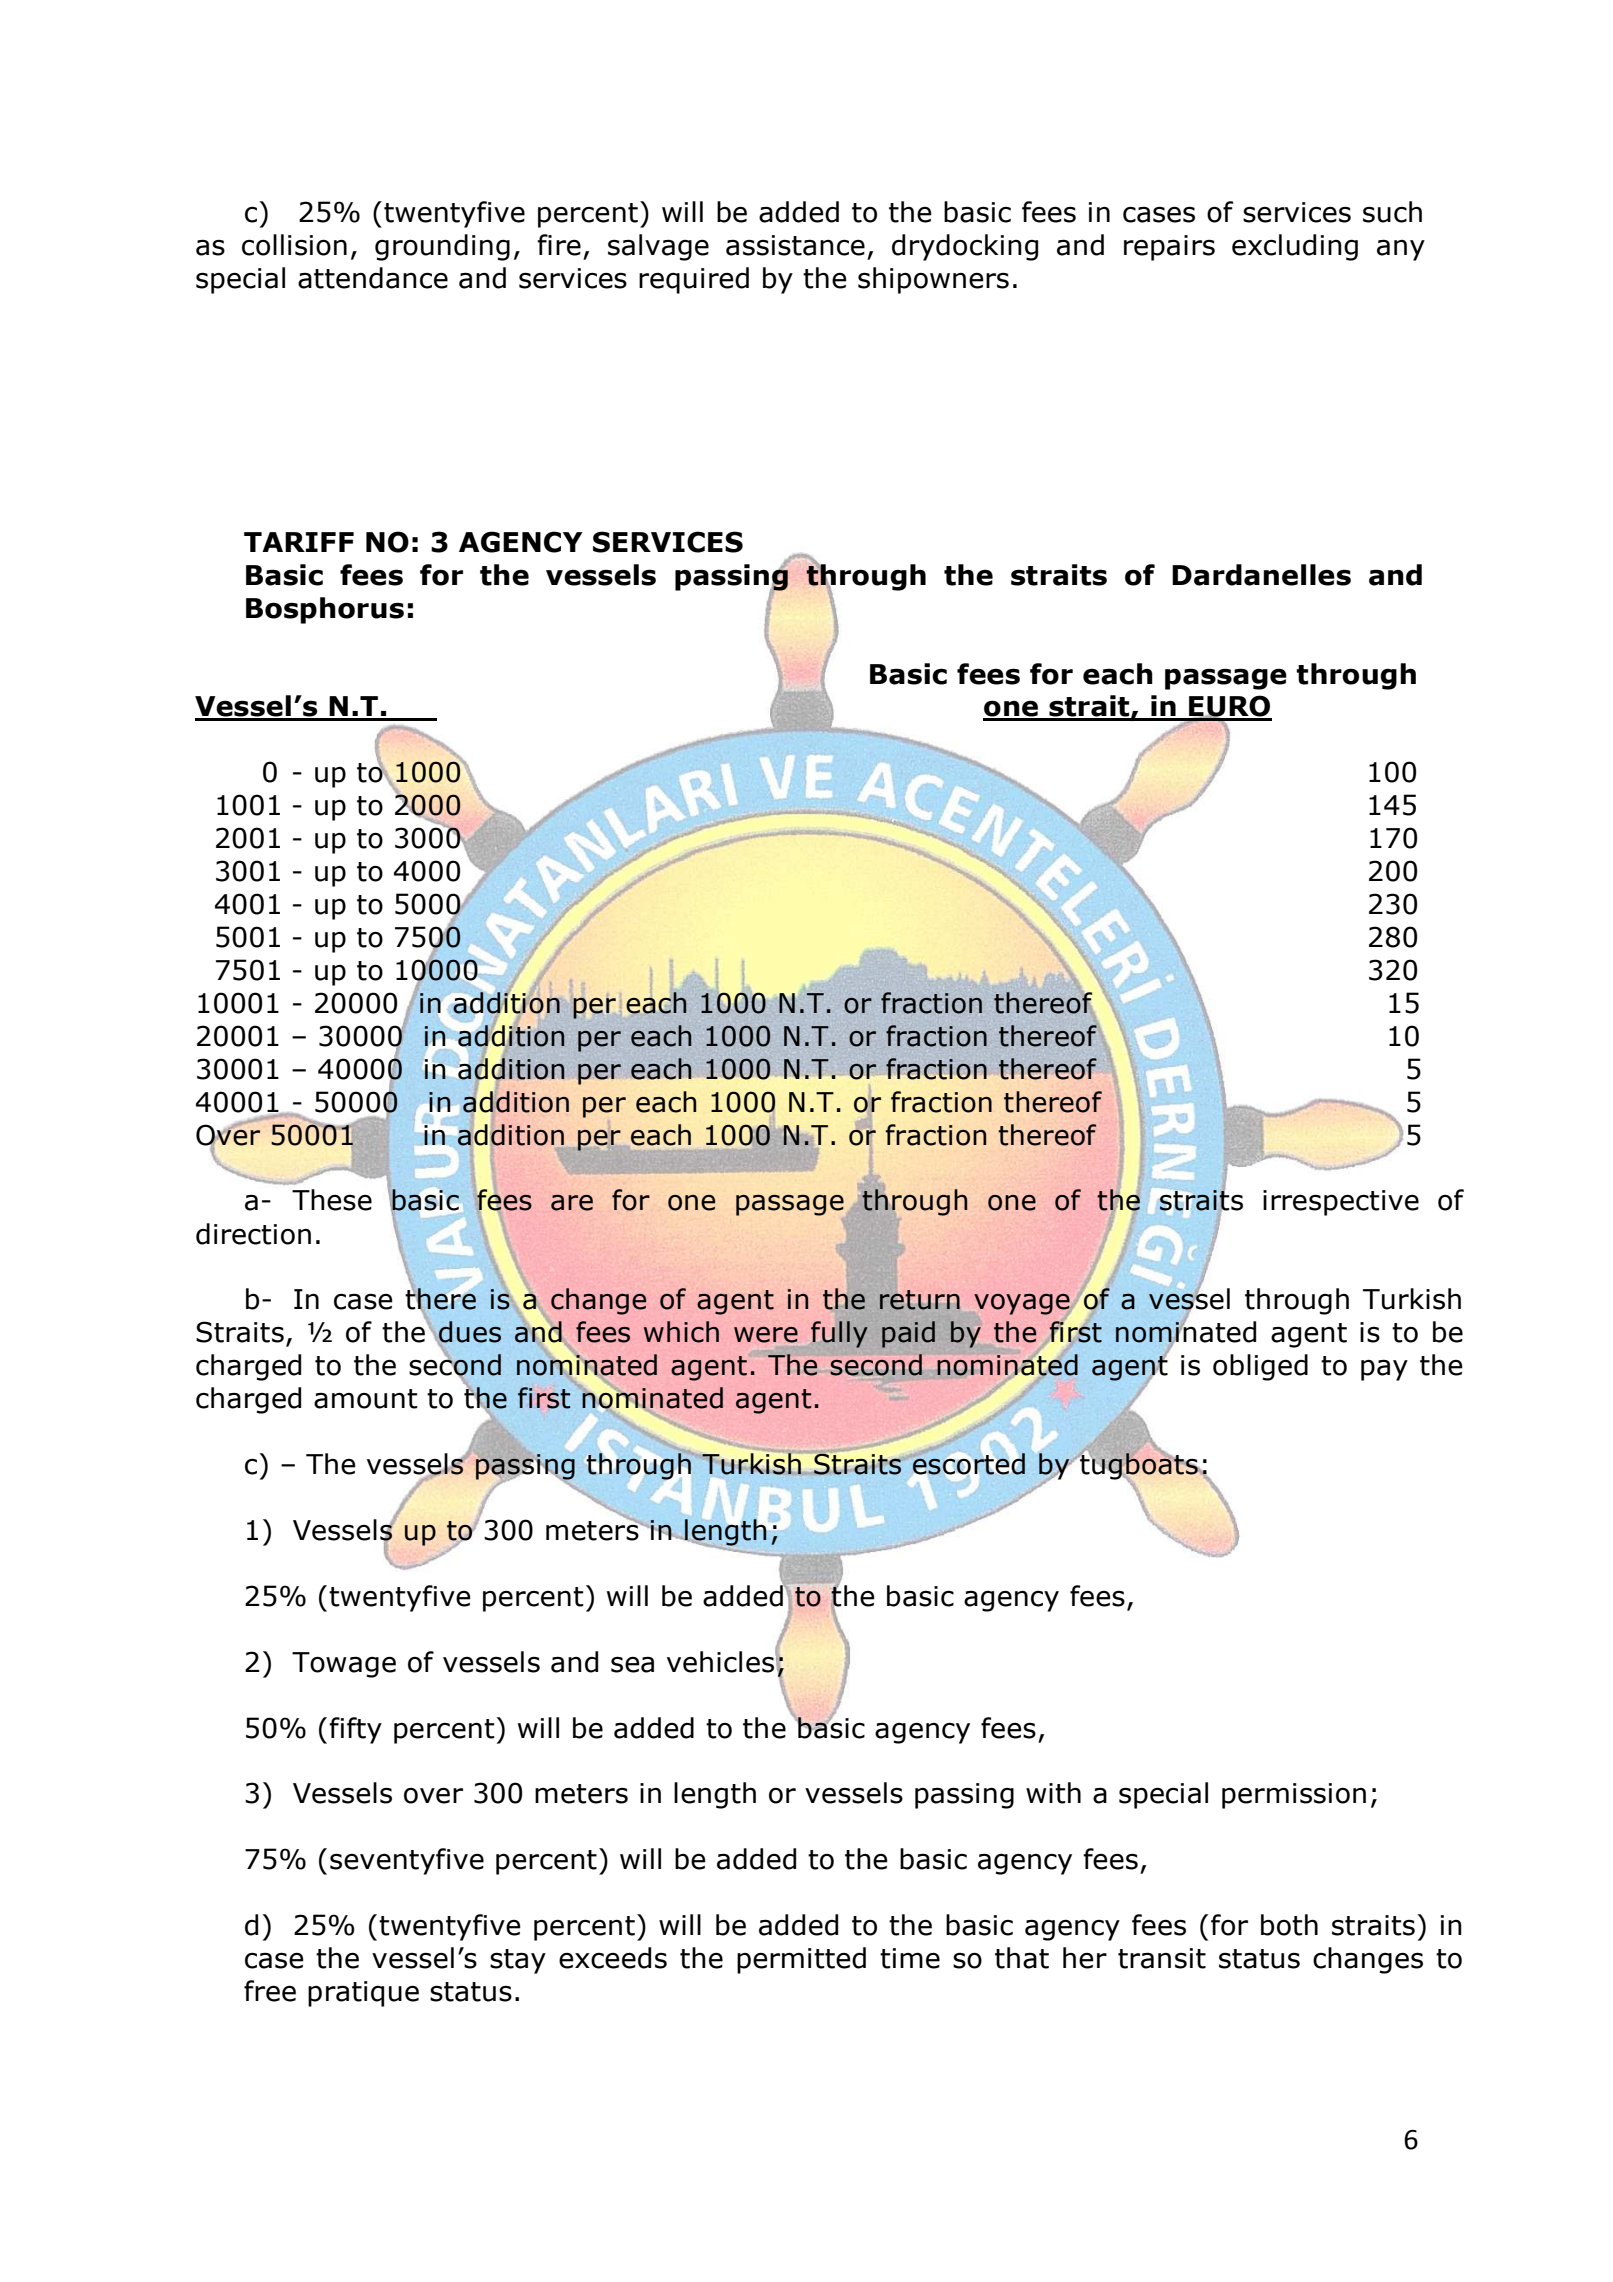  What do you see at coordinates (518, 1961) in the screenshot?
I see `stay` at bounding box center [518, 1961].
